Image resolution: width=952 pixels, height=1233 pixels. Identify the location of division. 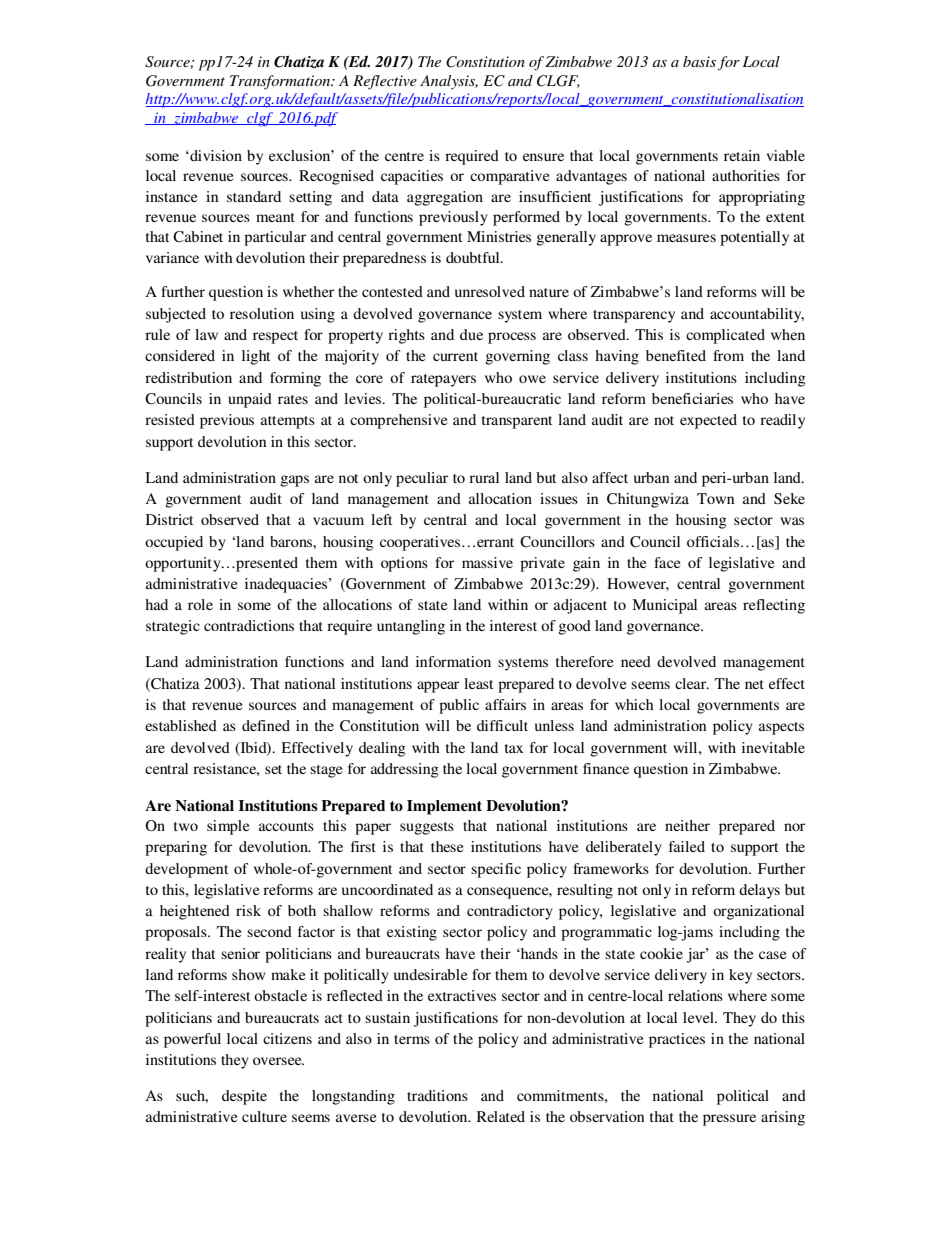
(215, 155).
